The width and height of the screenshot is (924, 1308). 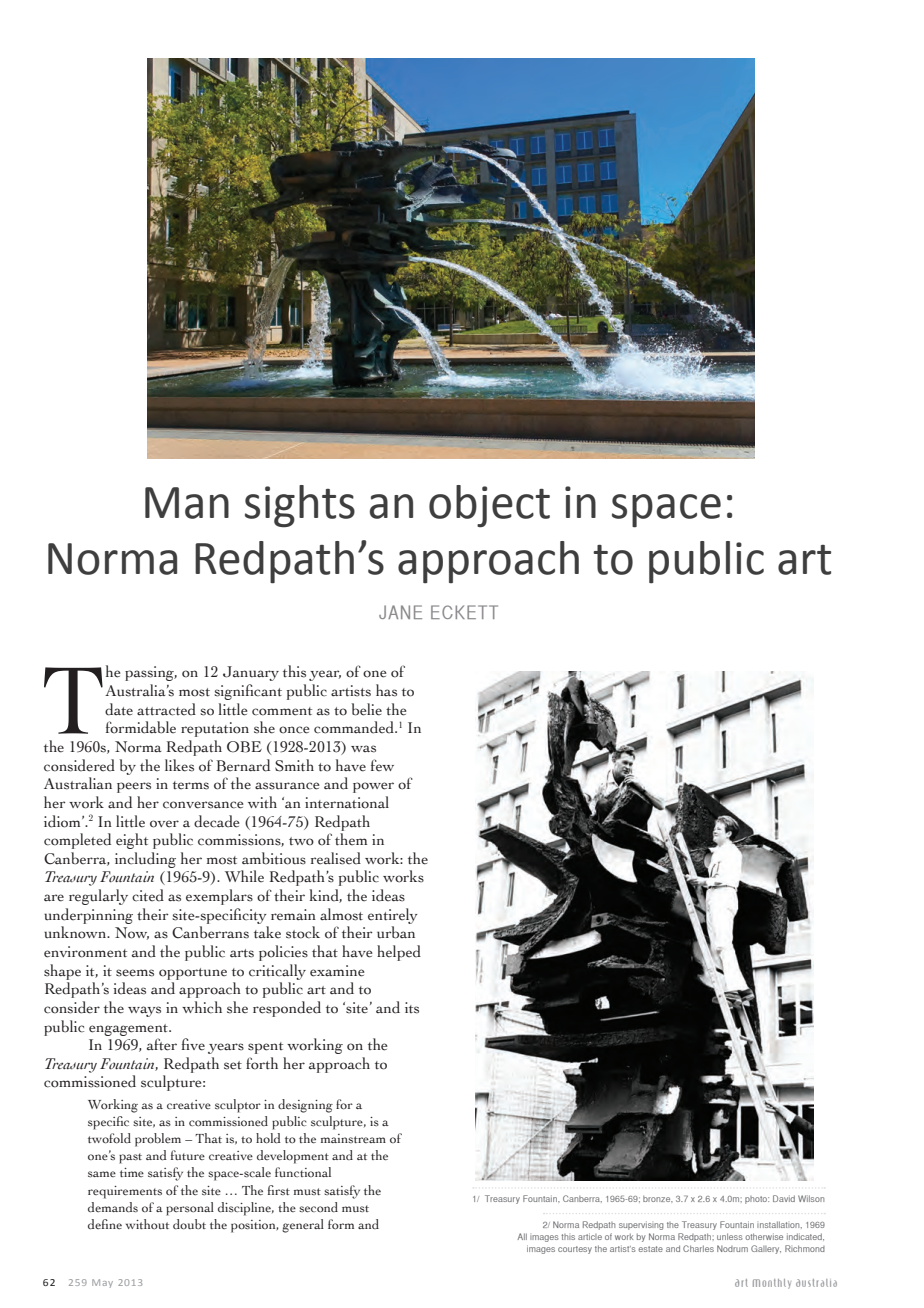 I want to click on entirely, so click(x=393, y=916).
